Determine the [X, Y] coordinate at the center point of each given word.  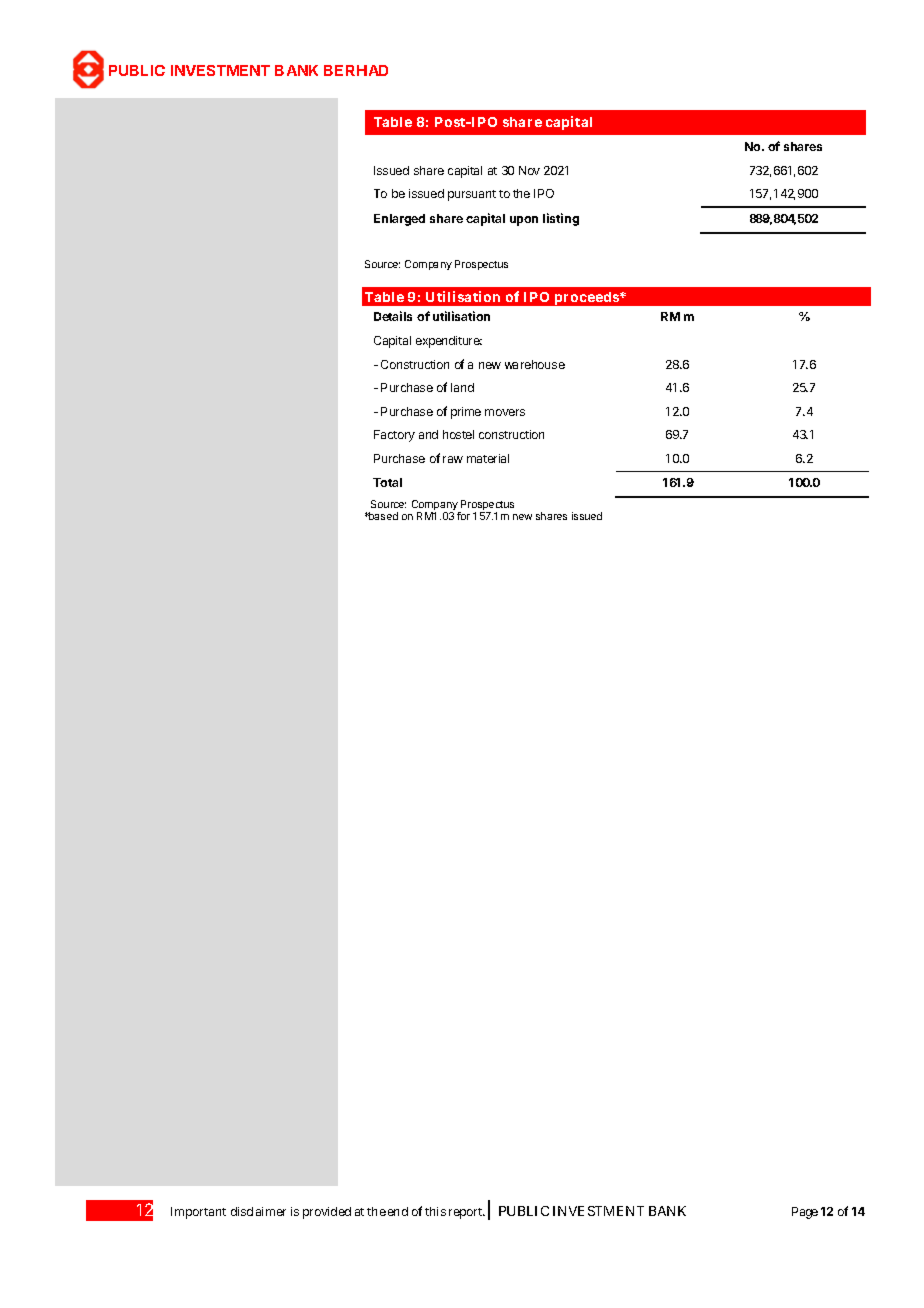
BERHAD [356, 70]
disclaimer [258, 1211]
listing [561, 219]
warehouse [535, 364]
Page [805, 1213]
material [488, 458]
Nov [529, 170]
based [382, 516]
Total [387, 482]
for [463, 516]
